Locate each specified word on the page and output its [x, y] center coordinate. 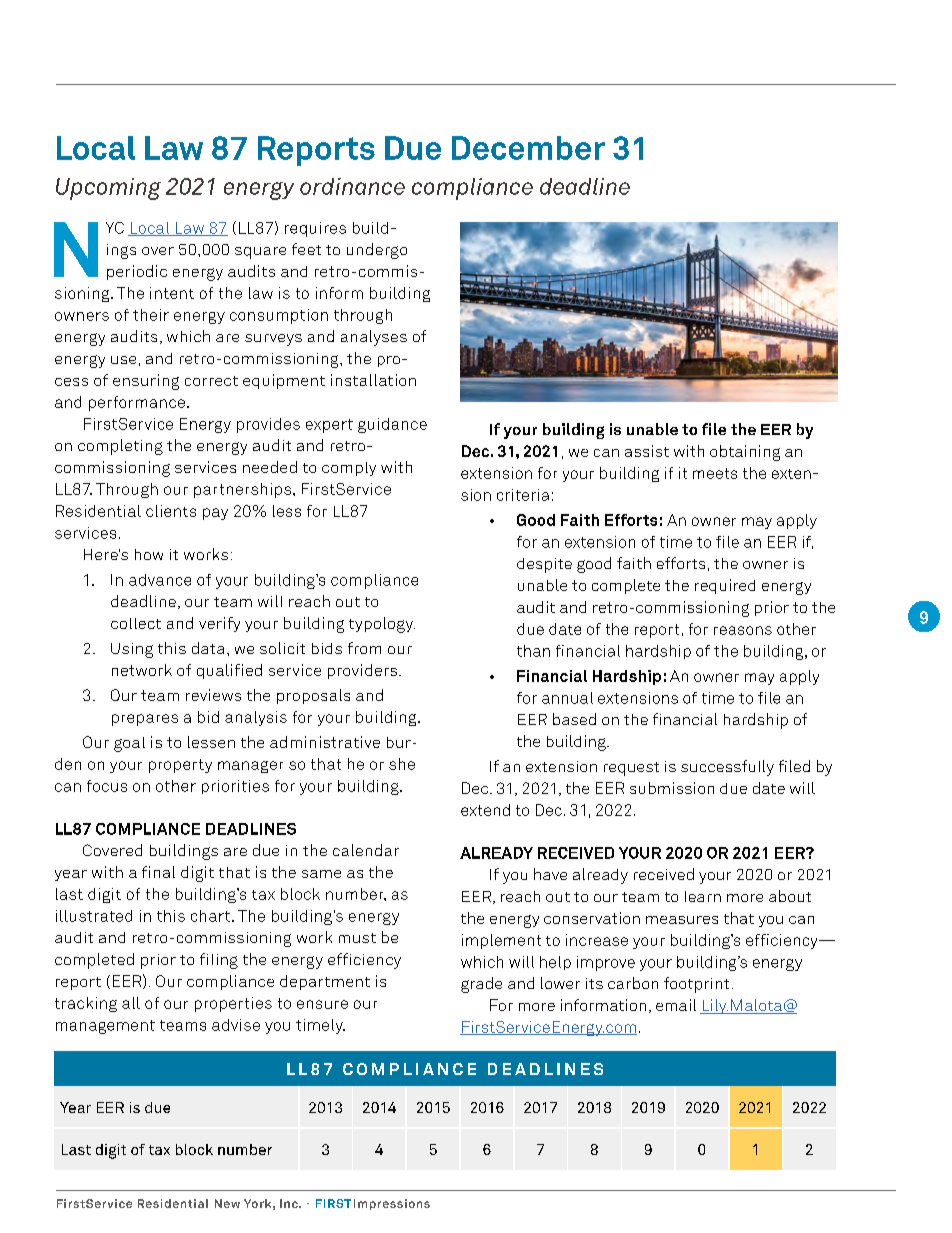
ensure [322, 1004]
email [676, 1005]
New [227, 1203]
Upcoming [108, 189]
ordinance [352, 186]
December [528, 148]
